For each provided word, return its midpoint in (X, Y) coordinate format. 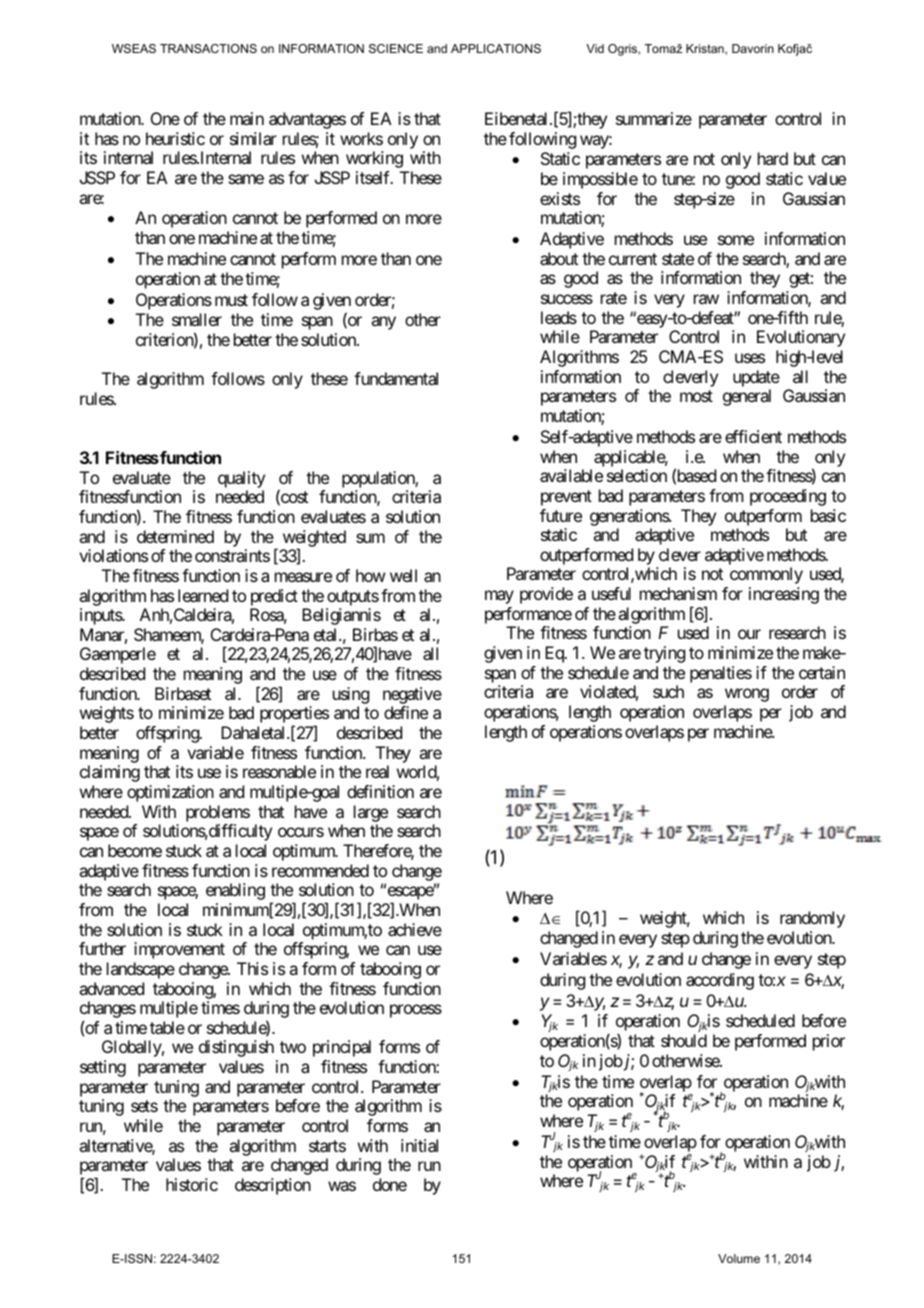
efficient (753, 436)
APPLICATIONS (496, 48)
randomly (812, 919)
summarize (654, 118)
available (571, 475)
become (135, 850)
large (371, 813)
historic (192, 1184)
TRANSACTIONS (208, 48)
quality (241, 479)
